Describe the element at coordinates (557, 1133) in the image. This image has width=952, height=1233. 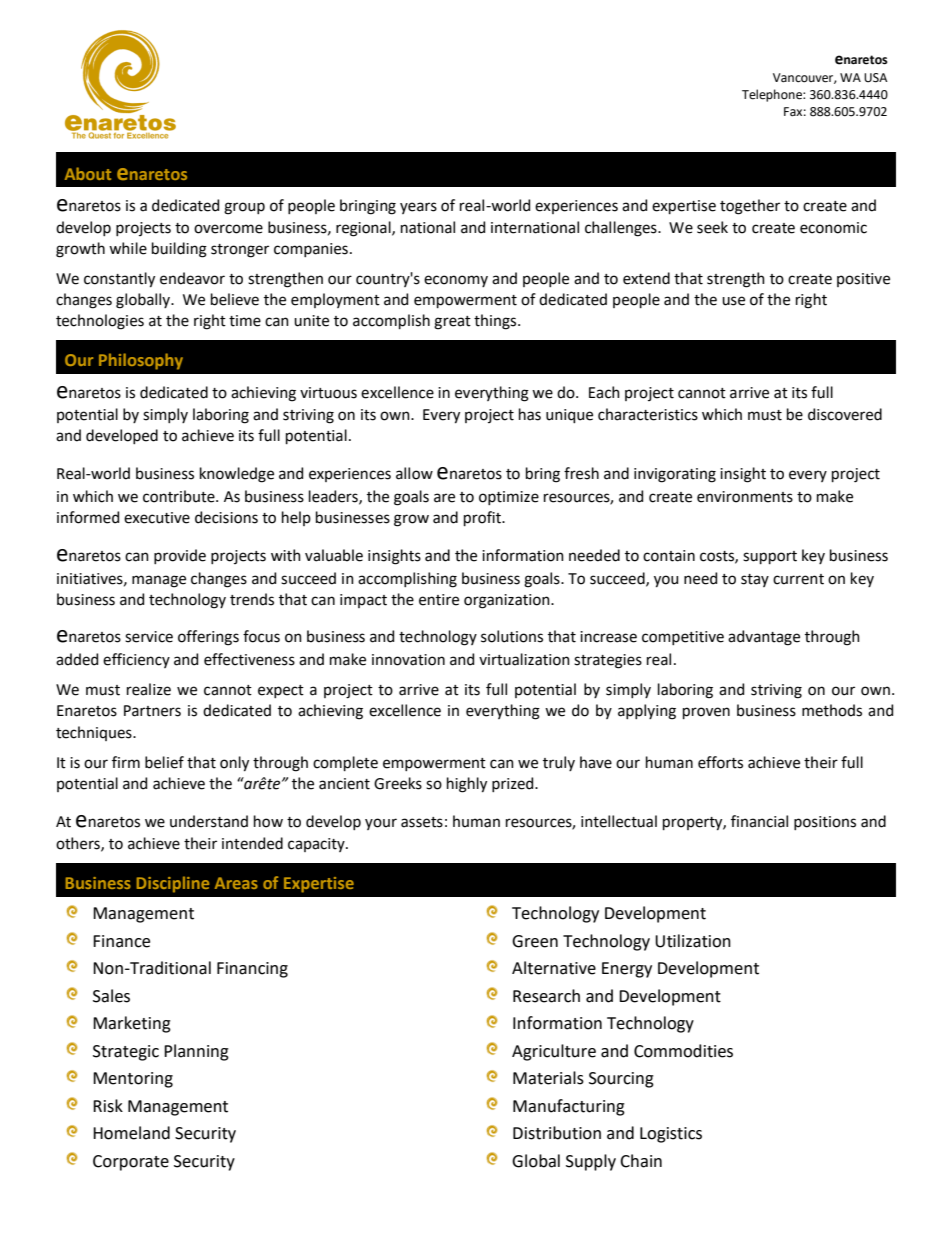
I see `Distribution` at that location.
